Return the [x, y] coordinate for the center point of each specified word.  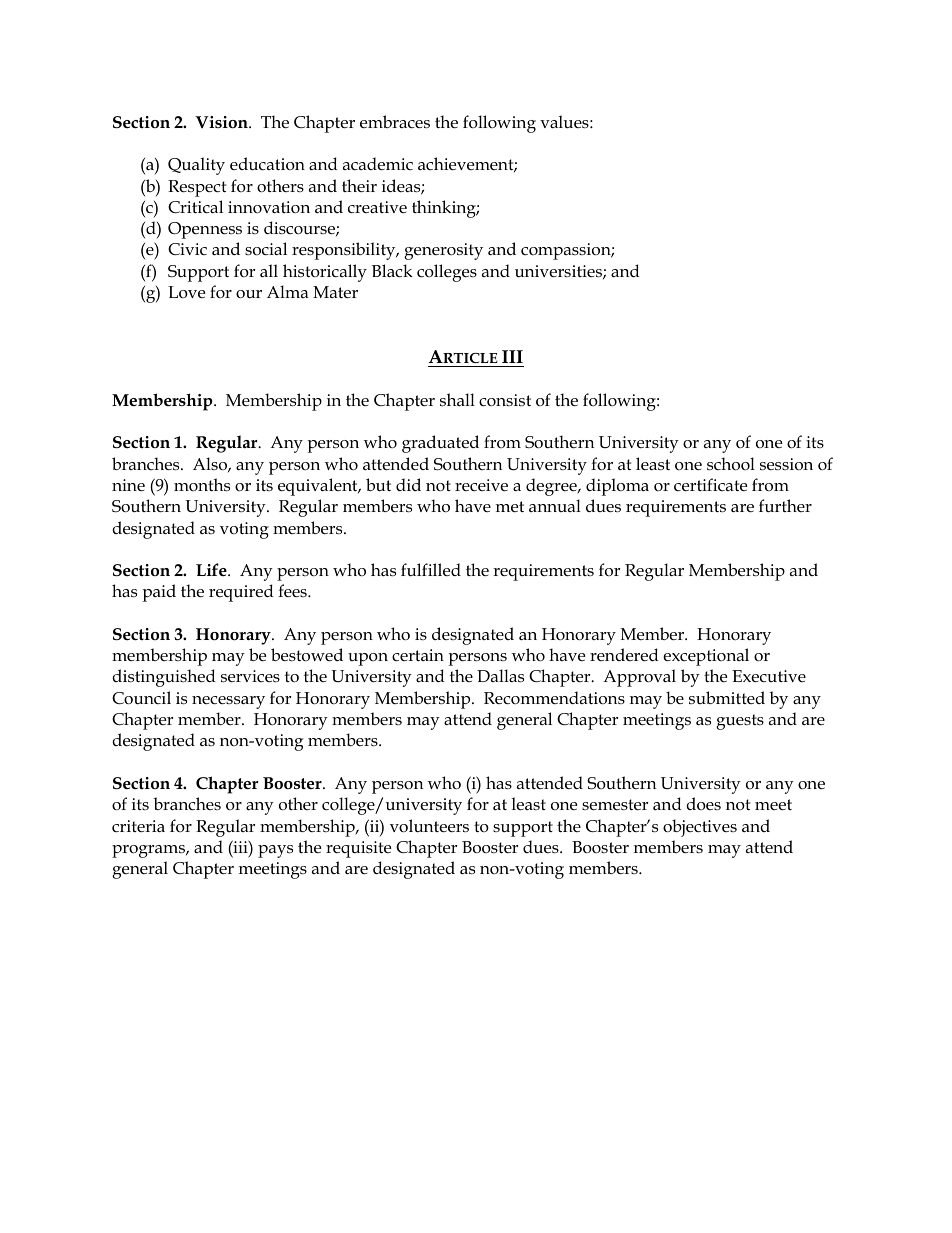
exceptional [706, 657]
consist [505, 400]
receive [481, 485]
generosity [443, 251]
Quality [196, 166]
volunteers [429, 826]
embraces [395, 122]
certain [418, 655]
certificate [710, 485]
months [202, 485]
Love [186, 292]
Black [392, 271]
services [250, 676]
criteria [138, 826]
